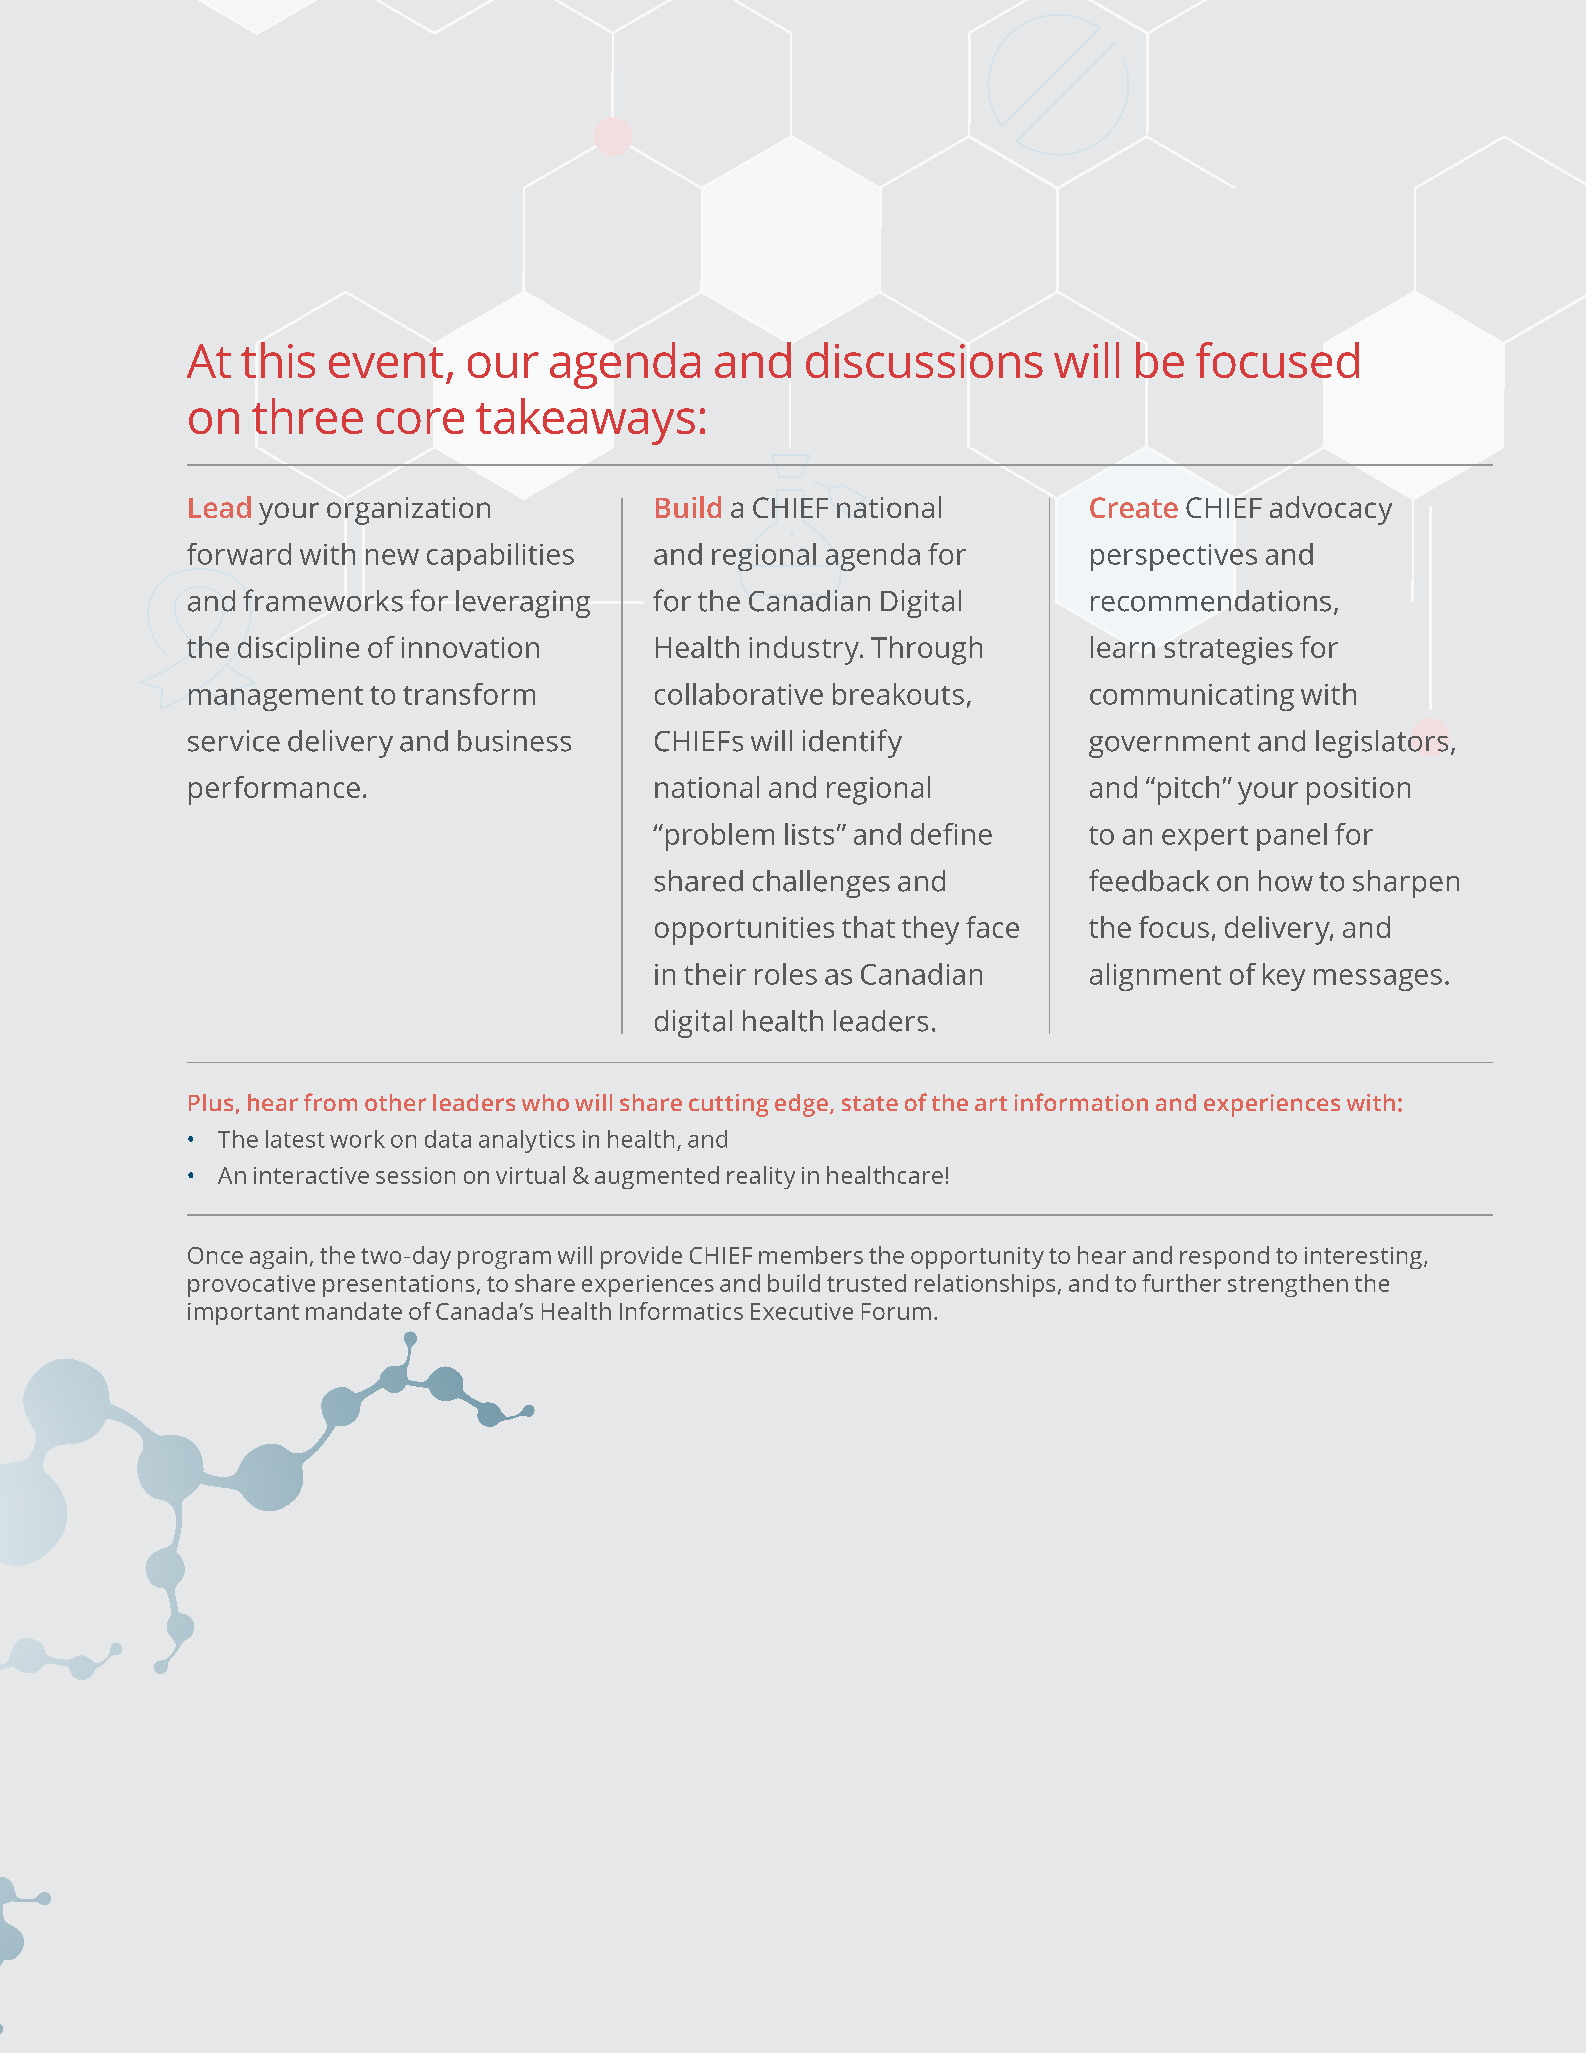 The height and width of the page is (2053, 1586). What do you see at coordinates (399, 1286) in the page?
I see `presentations` at bounding box center [399, 1286].
